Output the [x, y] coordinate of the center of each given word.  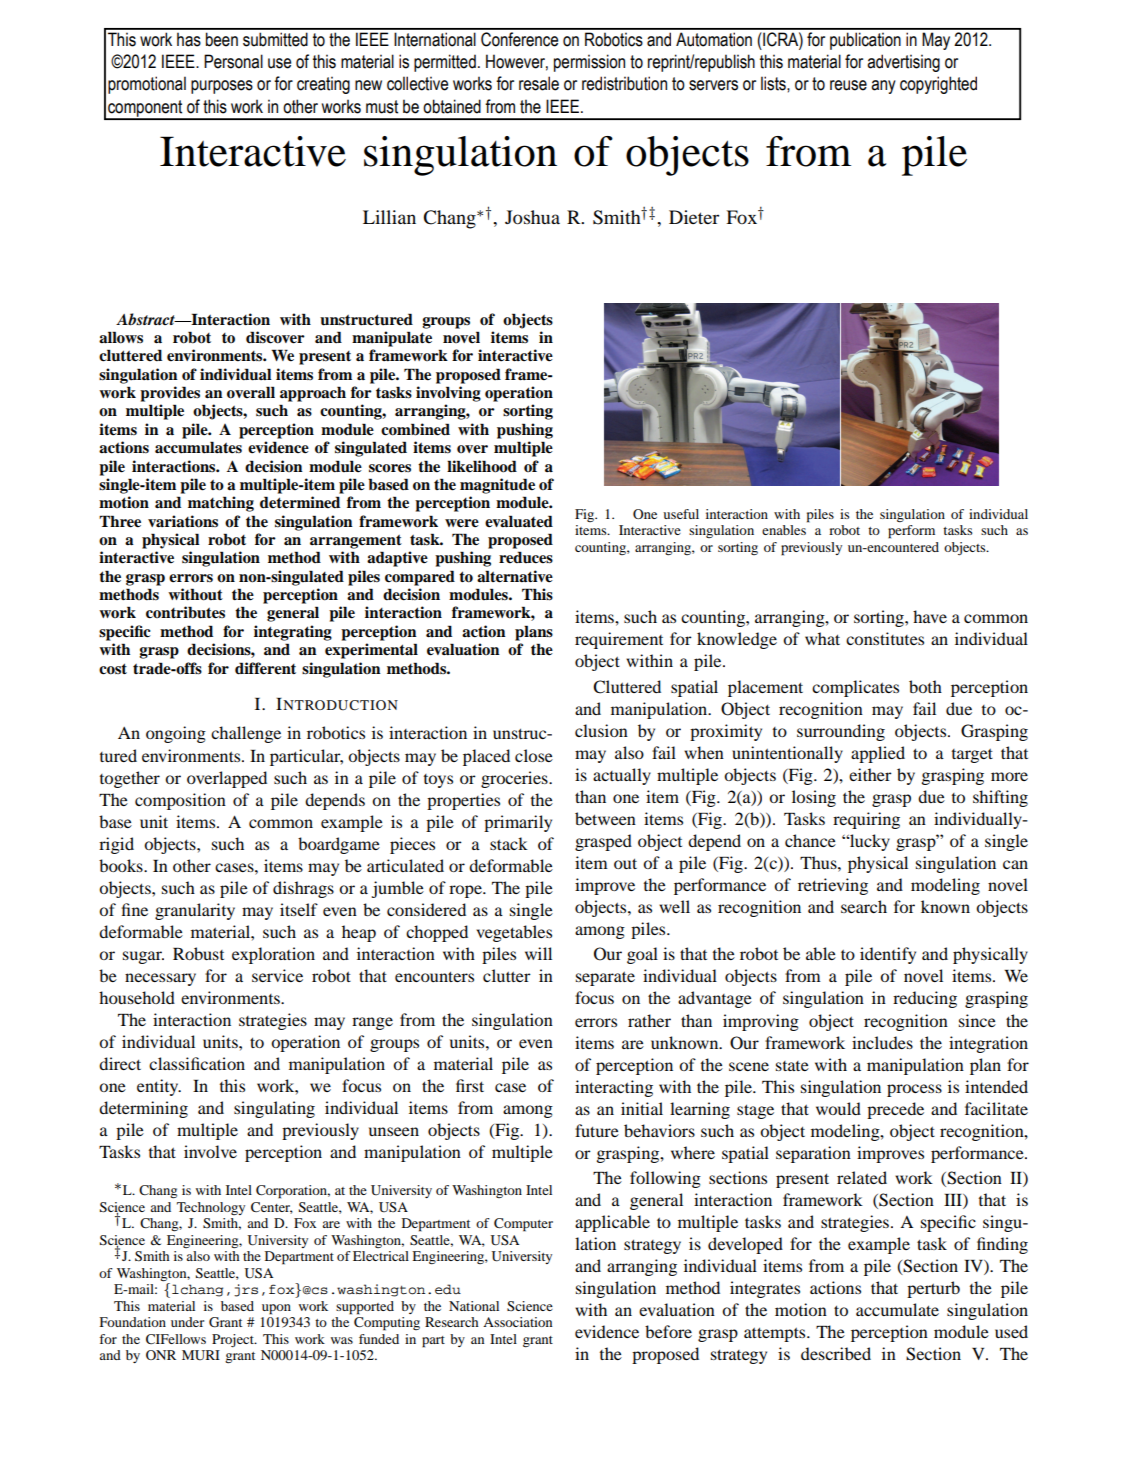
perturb [933, 1289]
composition [180, 801]
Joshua [532, 217]
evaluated [519, 521]
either [870, 774]
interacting [614, 1088]
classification [197, 1063]
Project [234, 1340]
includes [882, 1042]
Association [517, 1322]
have [930, 616]
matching [221, 504]
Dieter [694, 217]
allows [121, 337]
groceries [515, 779]
